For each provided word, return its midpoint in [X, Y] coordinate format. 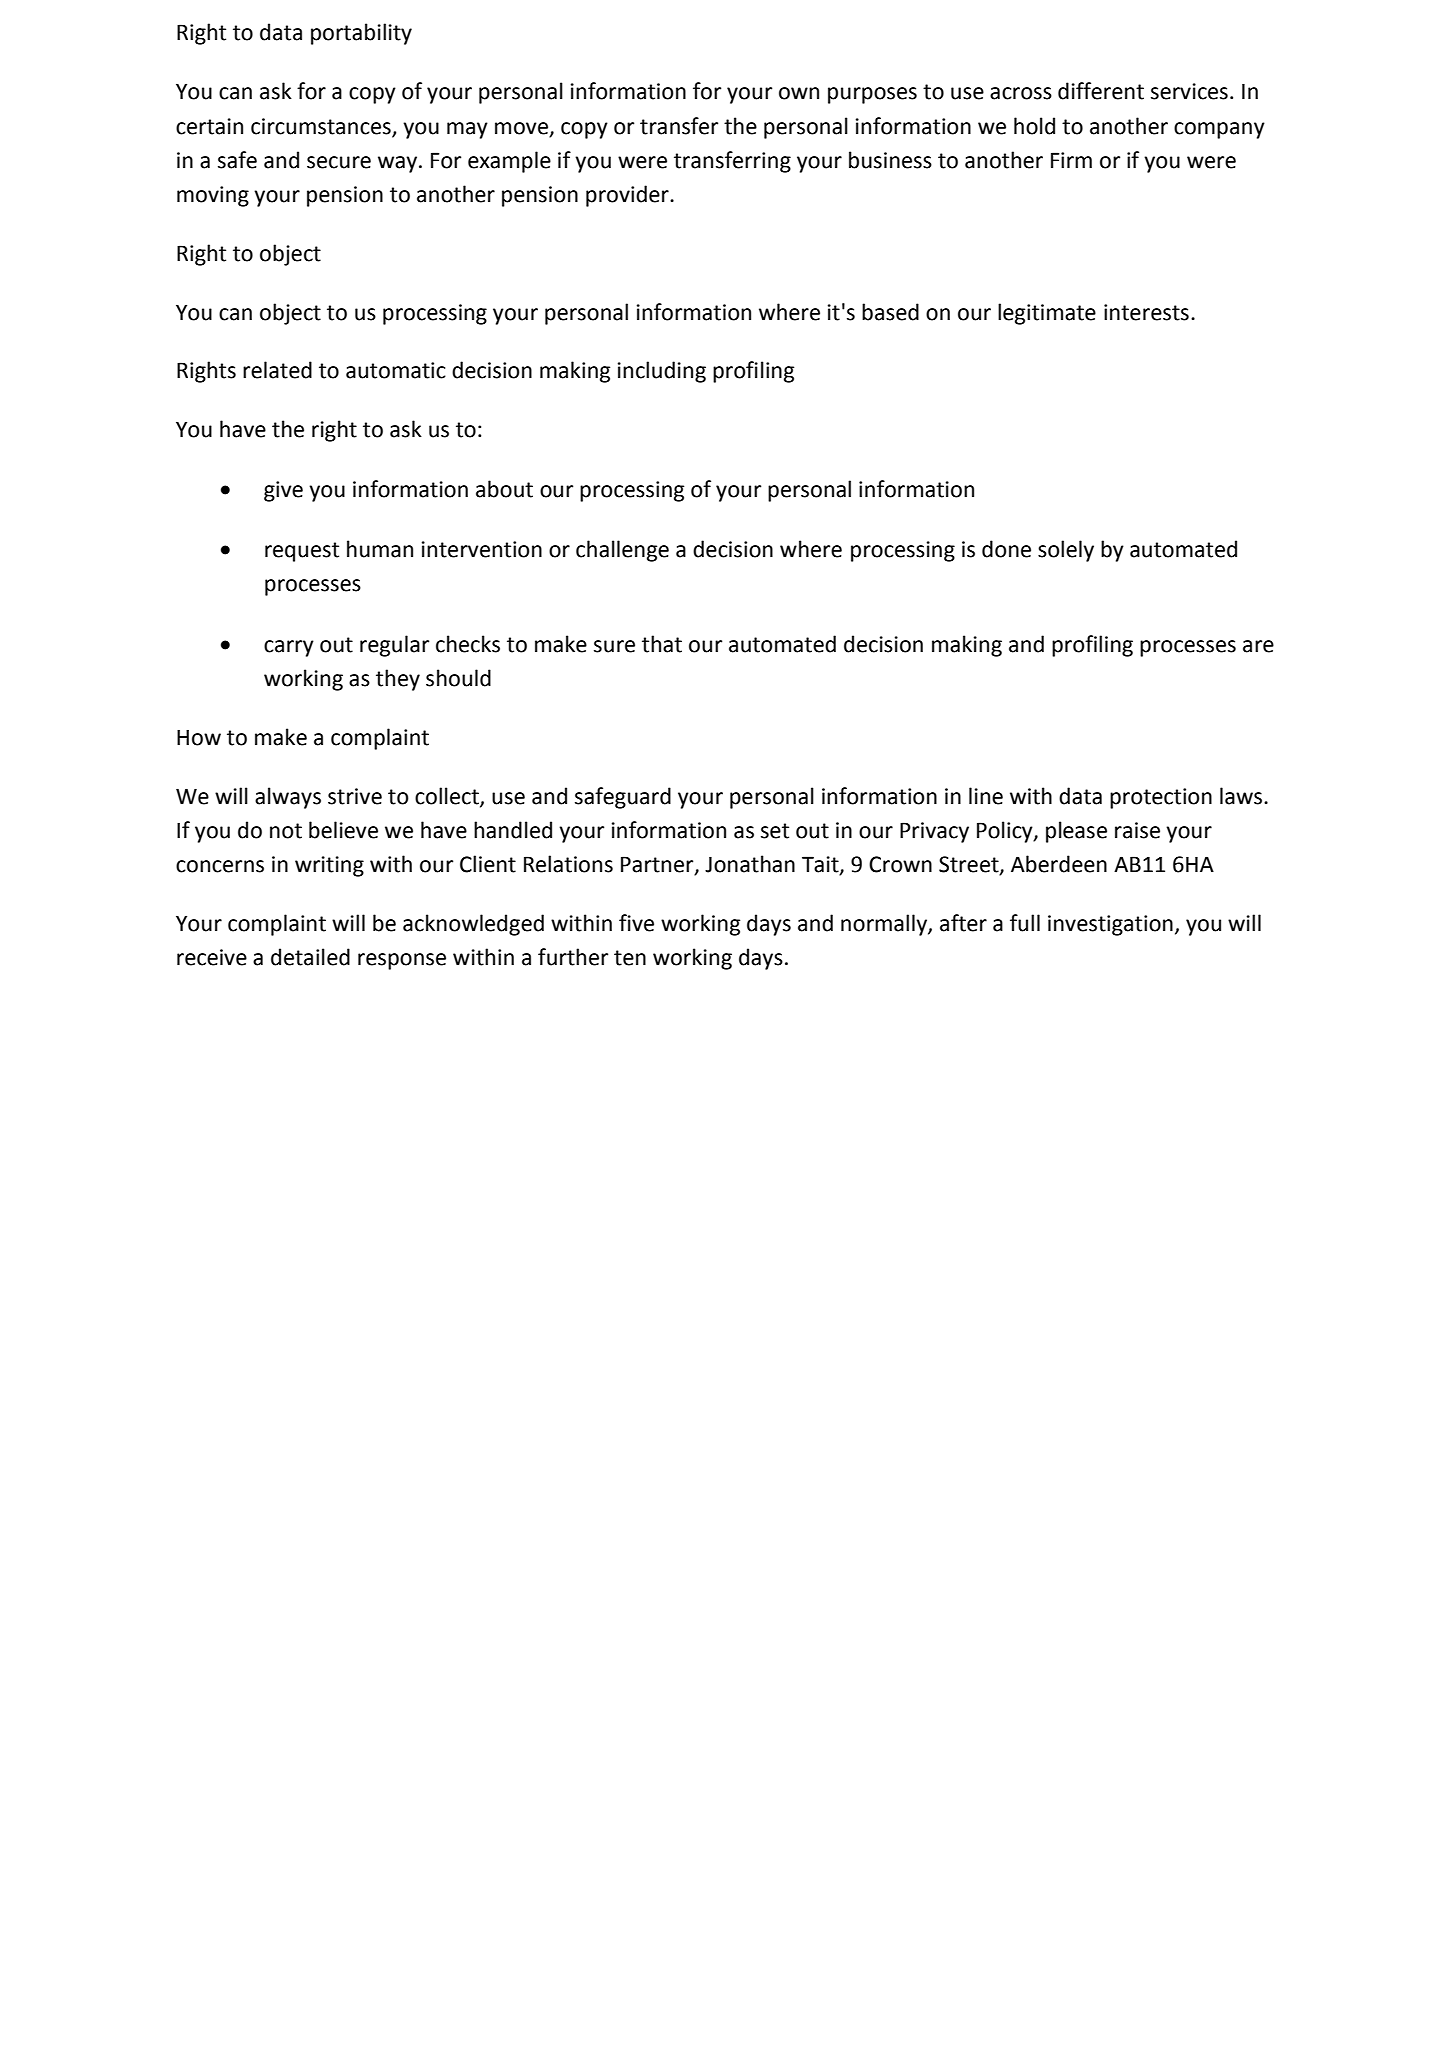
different [1101, 91]
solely [1066, 551]
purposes [872, 95]
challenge [622, 551]
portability [361, 34]
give [283, 491]
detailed [310, 957]
